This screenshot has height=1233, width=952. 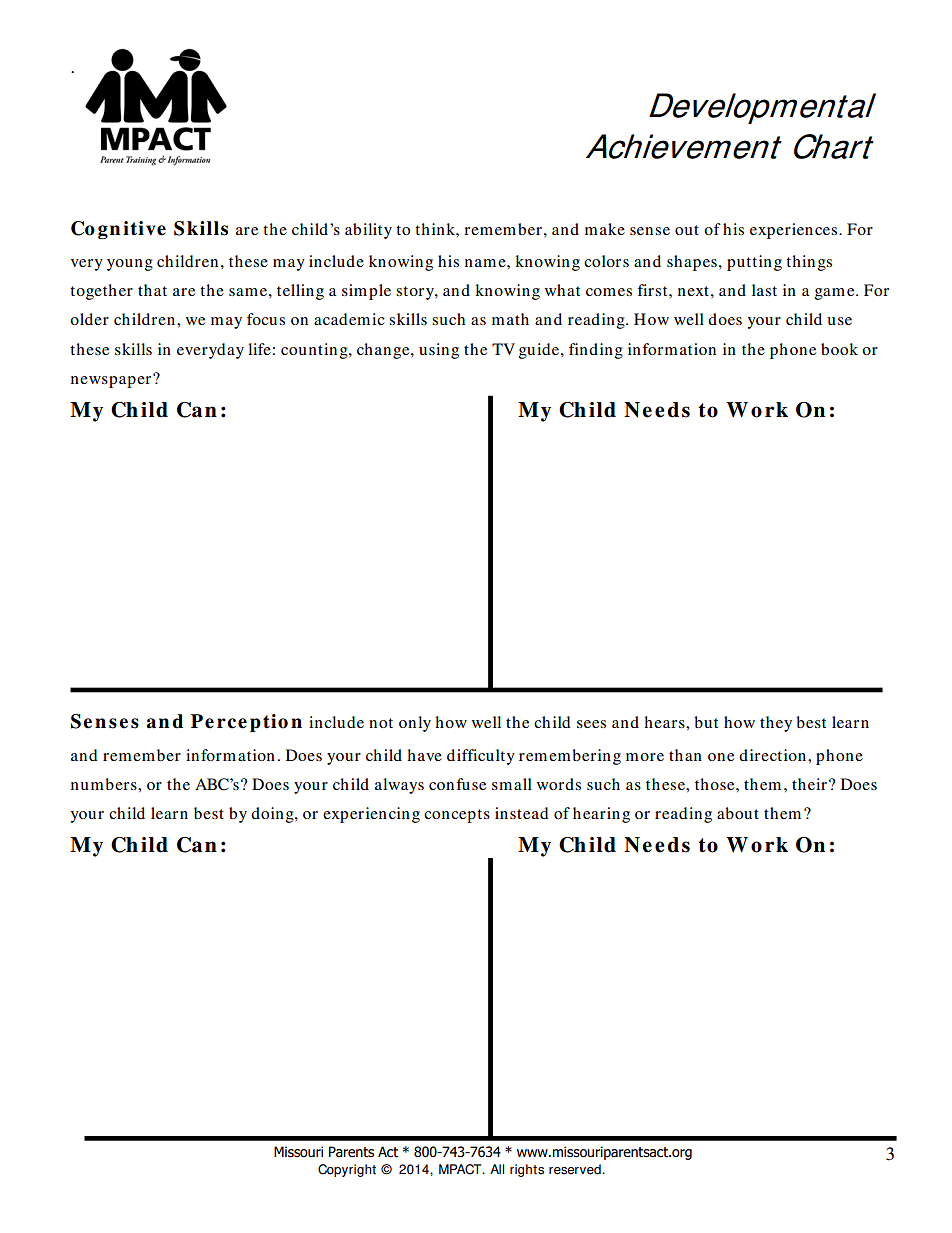 What do you see at coordinates (415, 724) in the screenshot?
I see `only` at bounding box center [415, 724].
